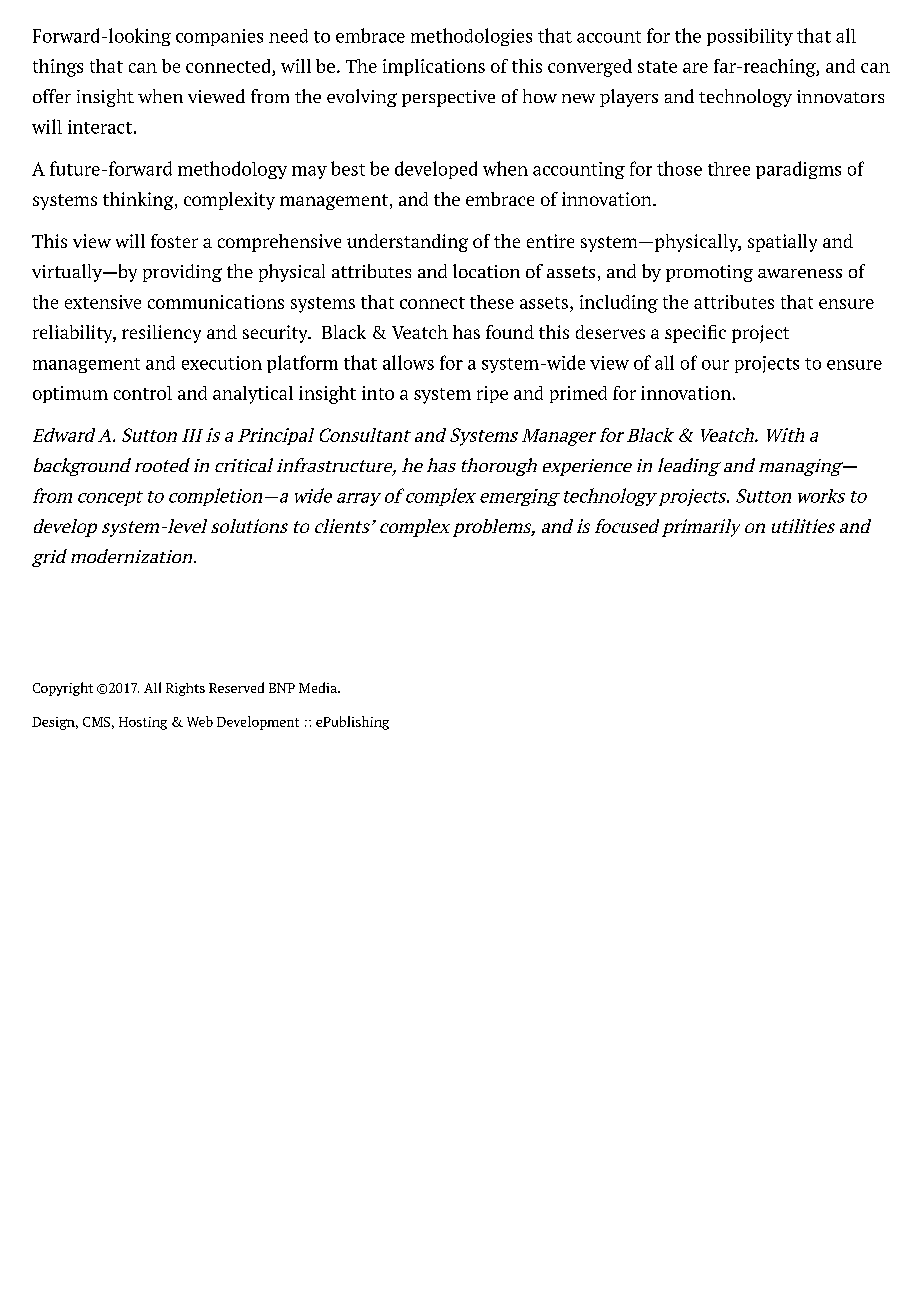 The height and width of the screenshot is (1309, 924). What do you see at coordinates (143, 723) in the screenshot?
I see `Hosting` at bounding box center [143, 723].
